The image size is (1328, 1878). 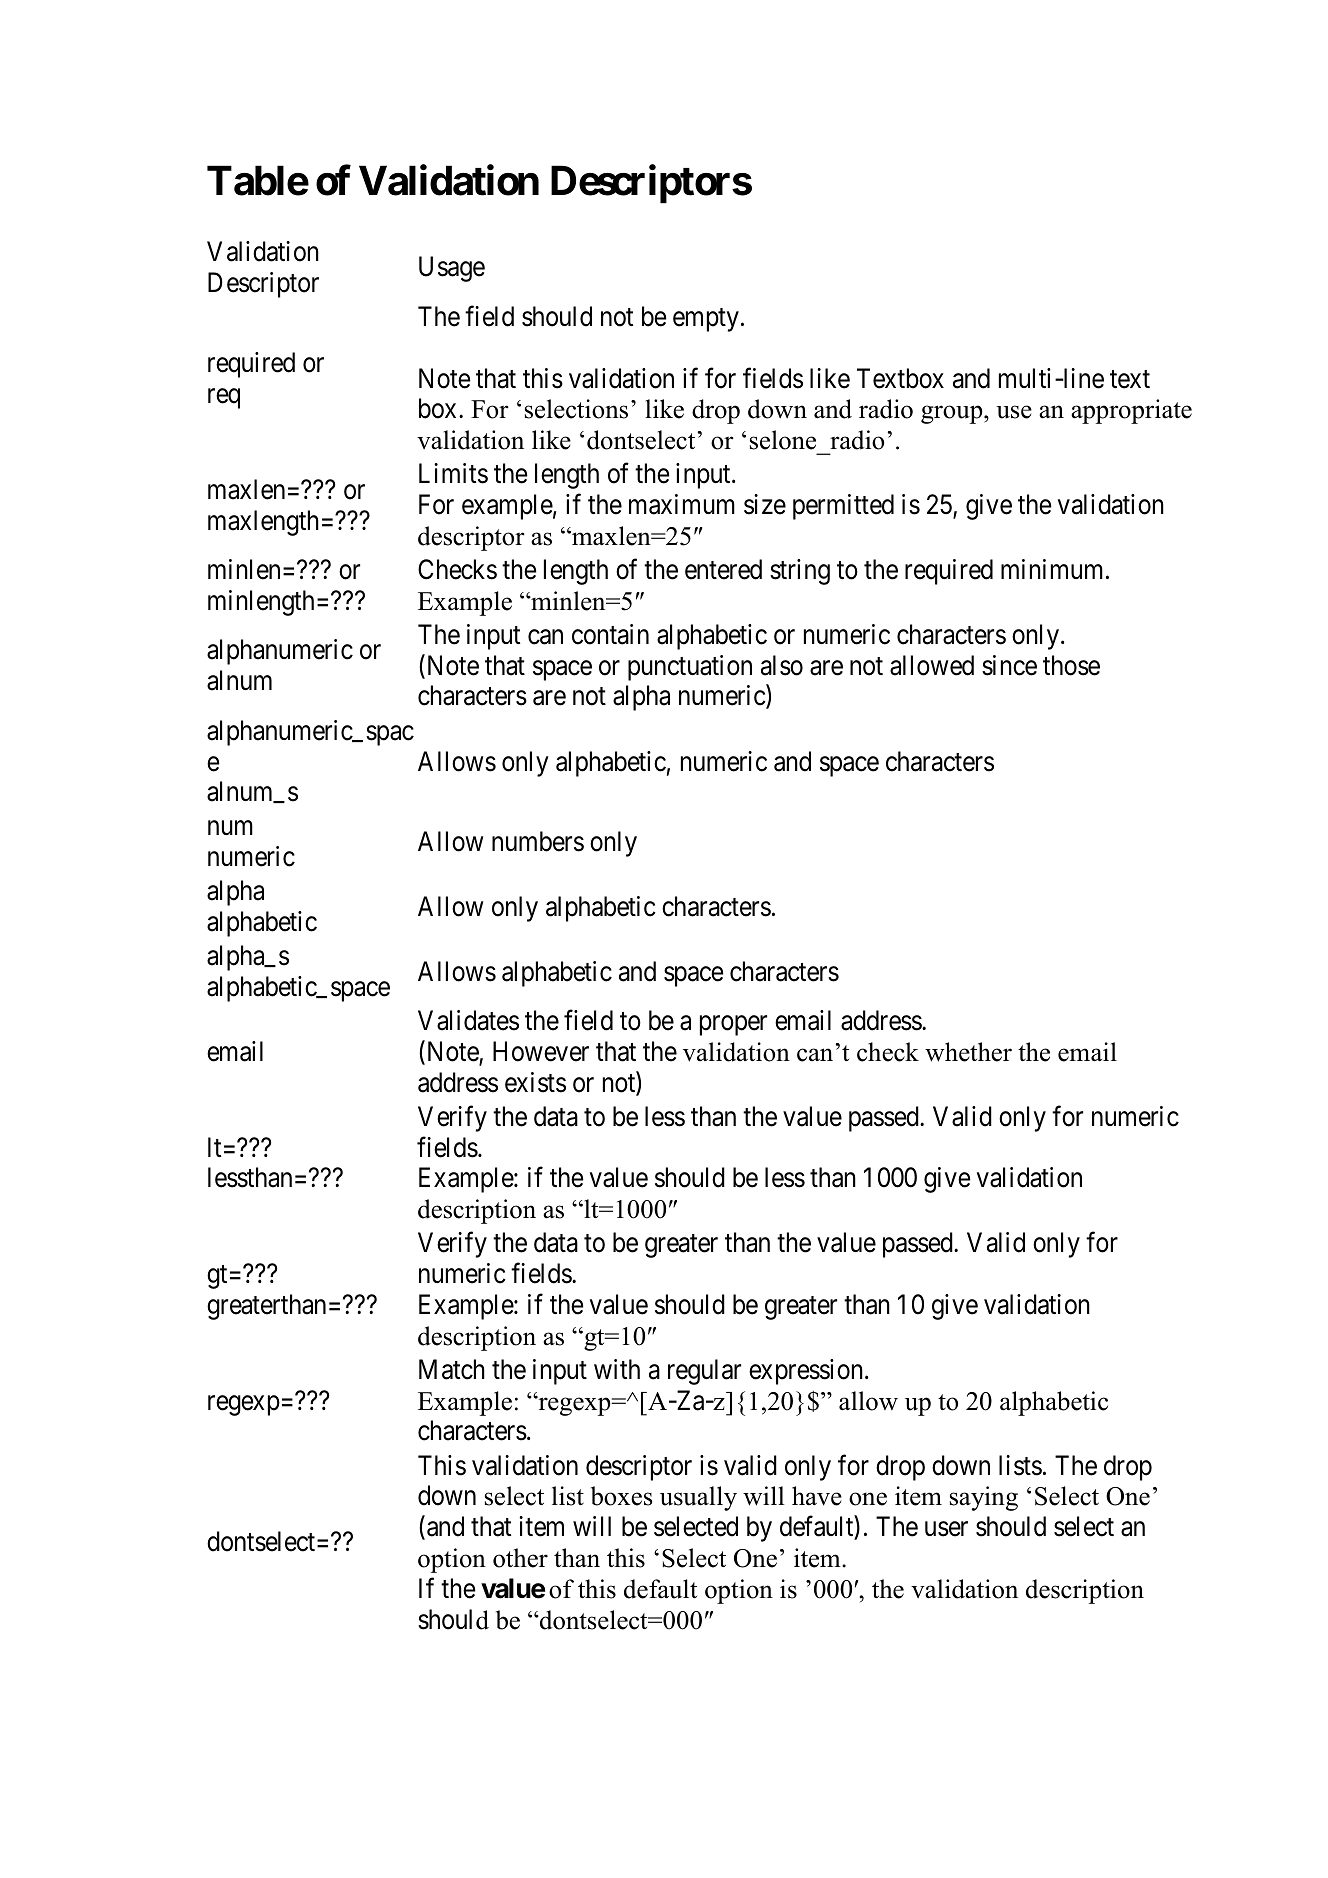 I want to click on proper, so click(x=733, y=1026).
